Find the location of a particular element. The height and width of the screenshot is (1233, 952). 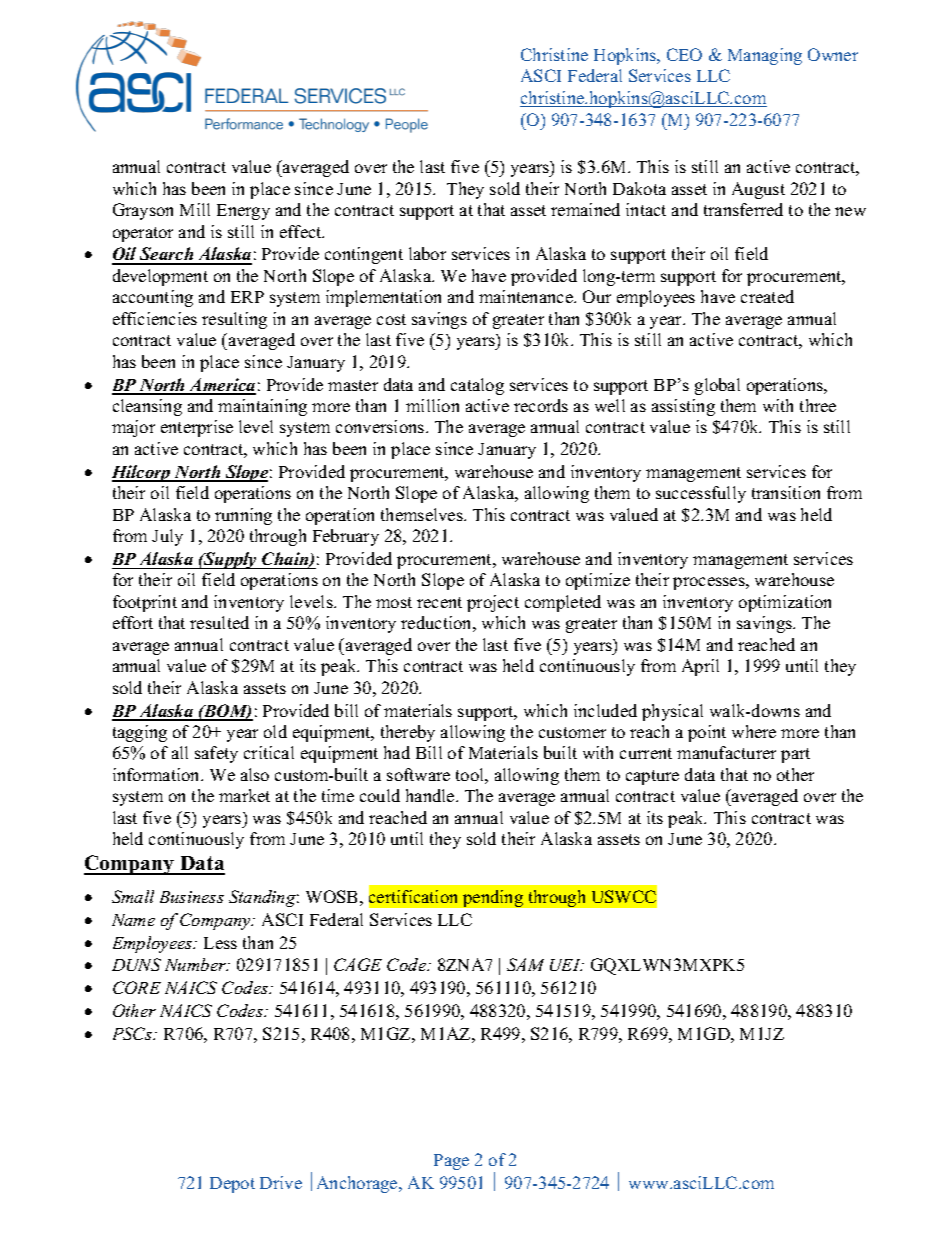

remained is located at coordinates (585, 209).
